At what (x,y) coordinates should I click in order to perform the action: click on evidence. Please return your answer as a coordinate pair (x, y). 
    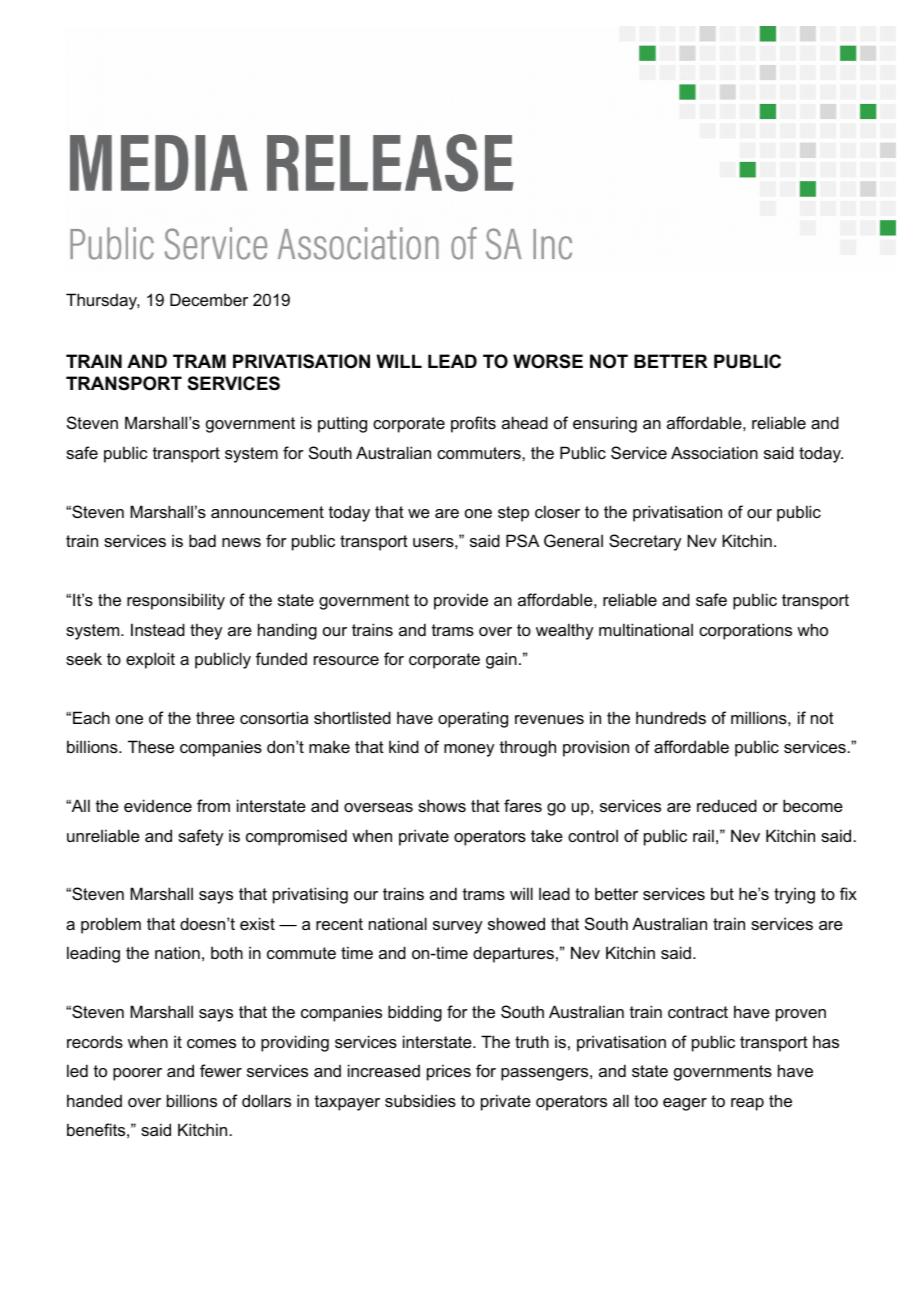
    Looking at the image, I should click on (158, 805).
